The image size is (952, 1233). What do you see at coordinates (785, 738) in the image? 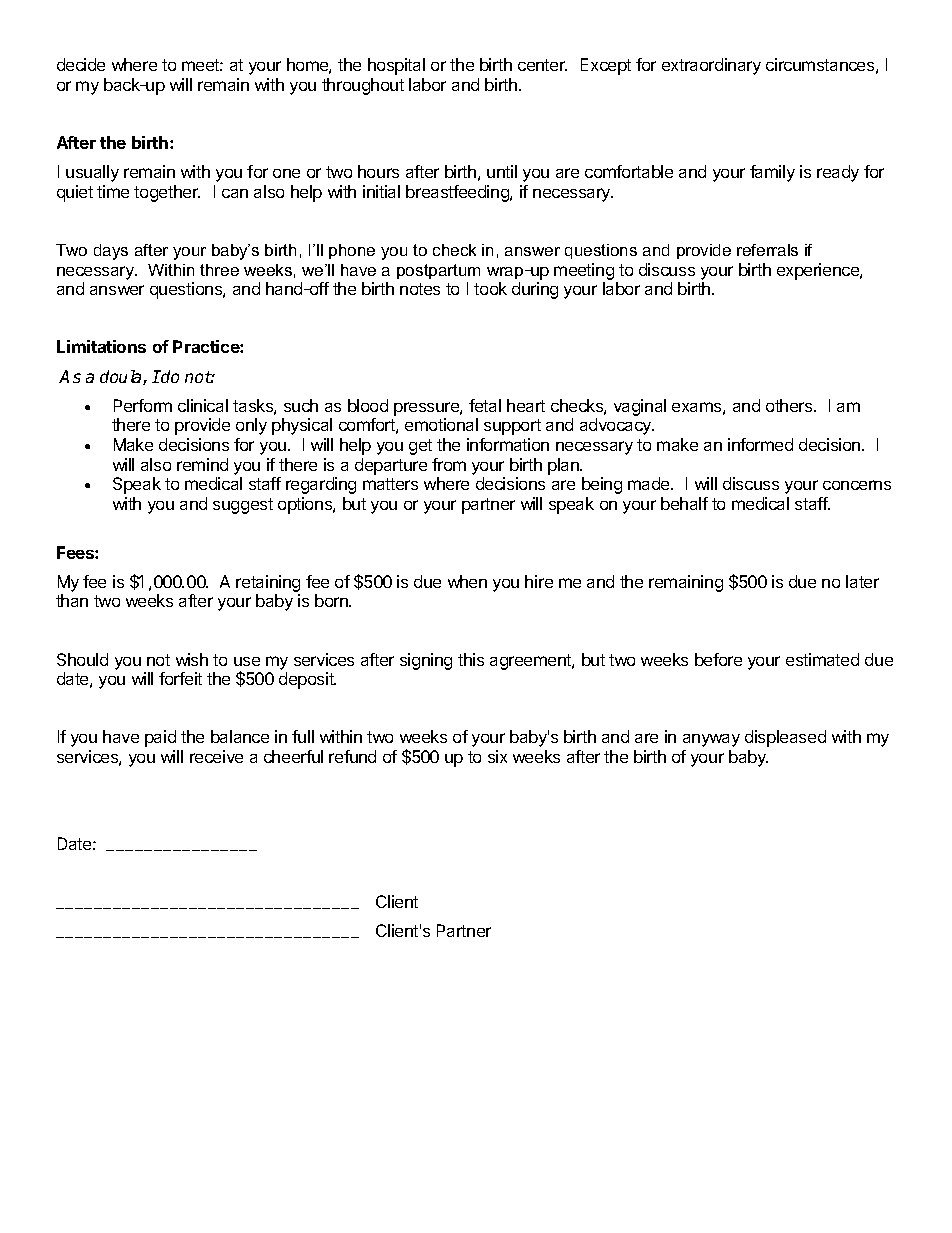
I see `displeased` at bounding box center [785, 738].
